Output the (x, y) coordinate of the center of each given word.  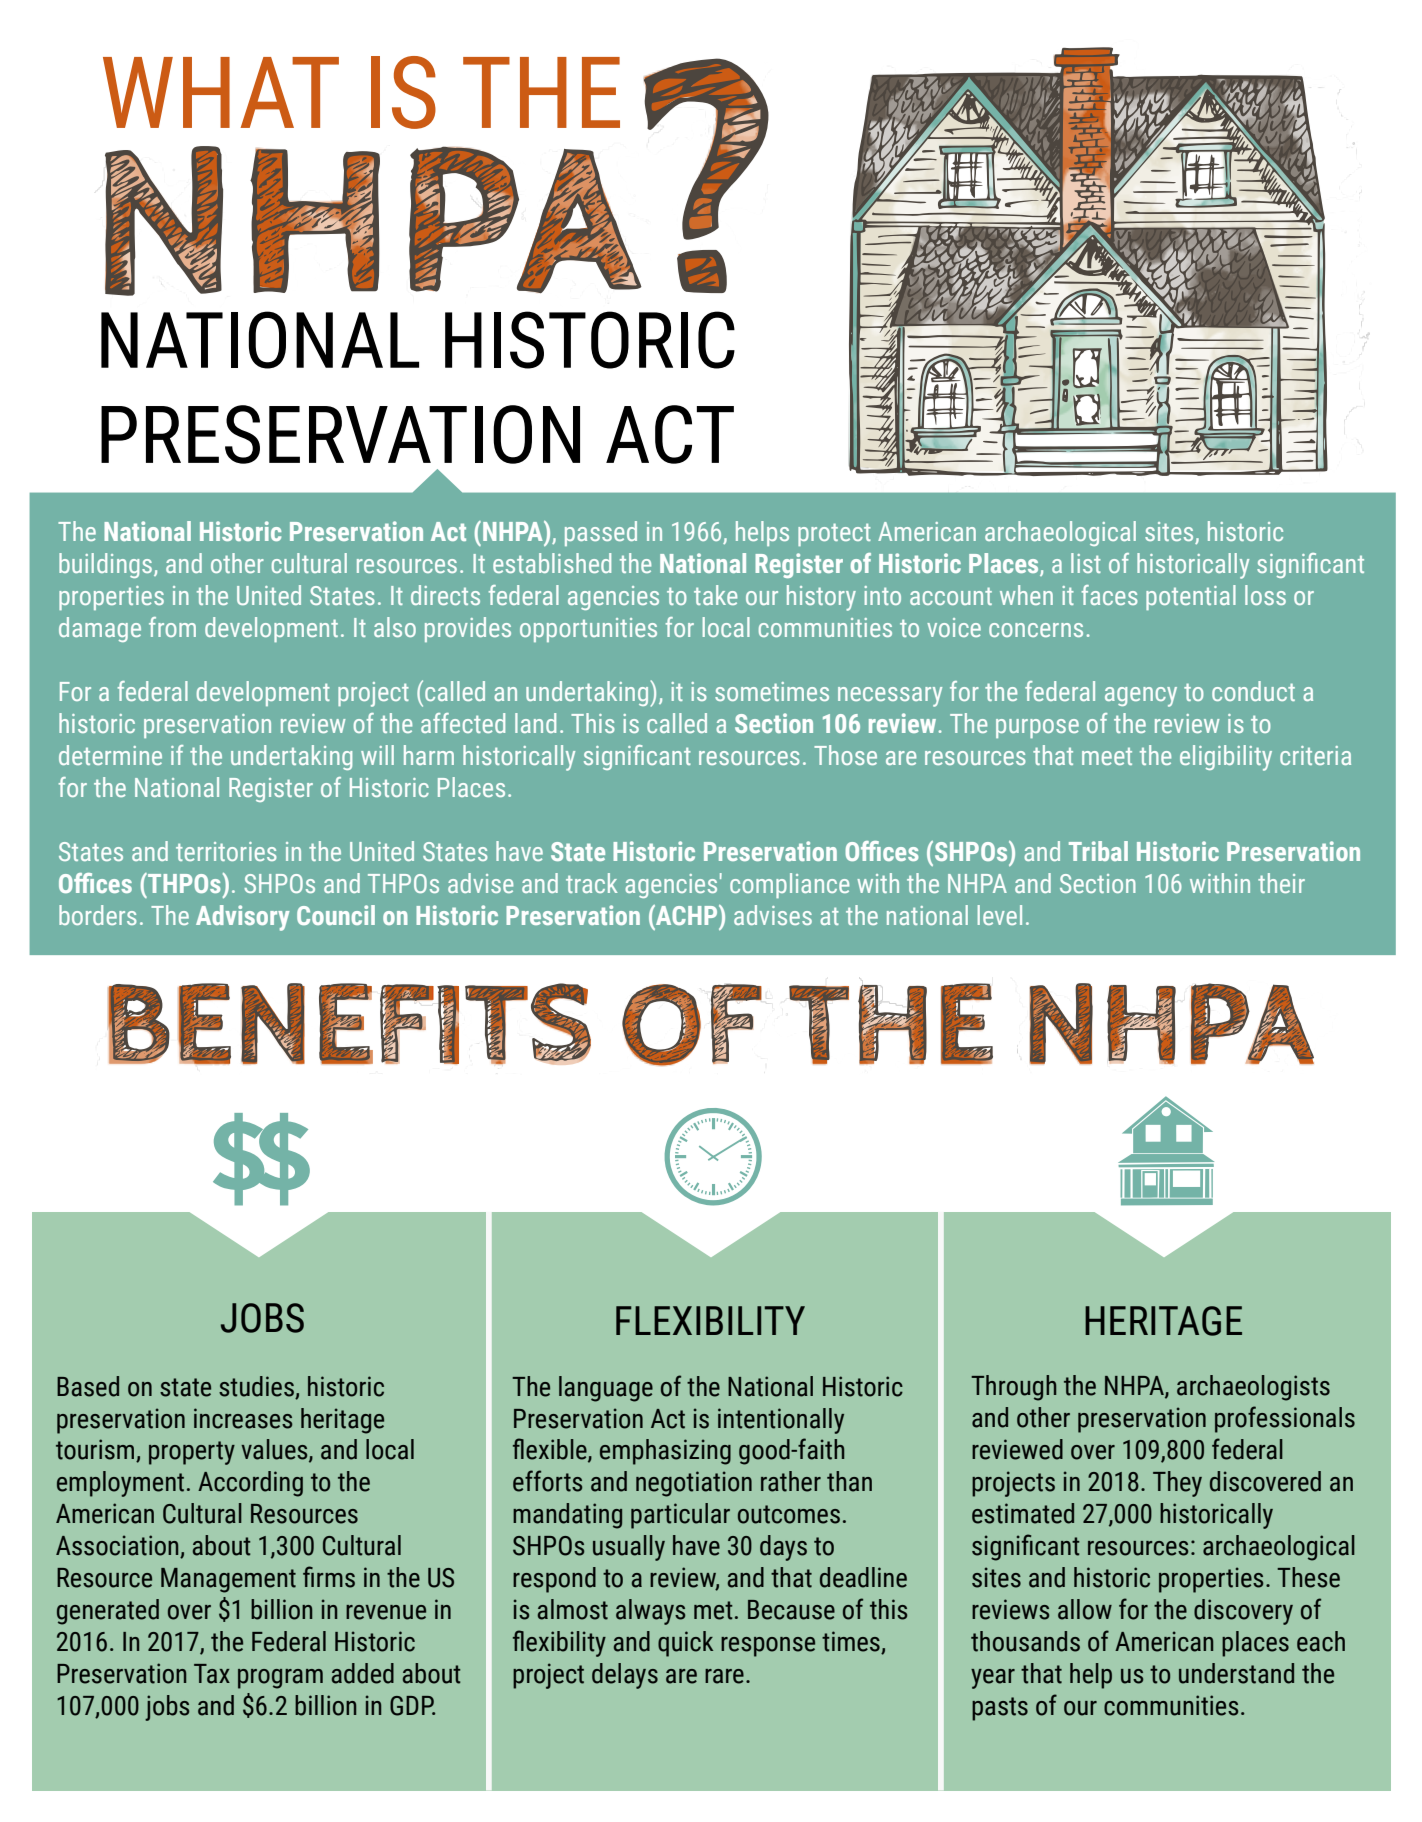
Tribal (1098, 851)
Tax (212, 1674)
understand (1236, 1673)
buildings (107, 565)
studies (256, 1386)
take (715, 595)
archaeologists (1253, 1388)
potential (1191, 597)
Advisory (243, 918)
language (606, 1389)
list (1086, 563)
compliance (789, 885)
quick (685, 1644)
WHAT (221, 92)
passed (601, 533)
